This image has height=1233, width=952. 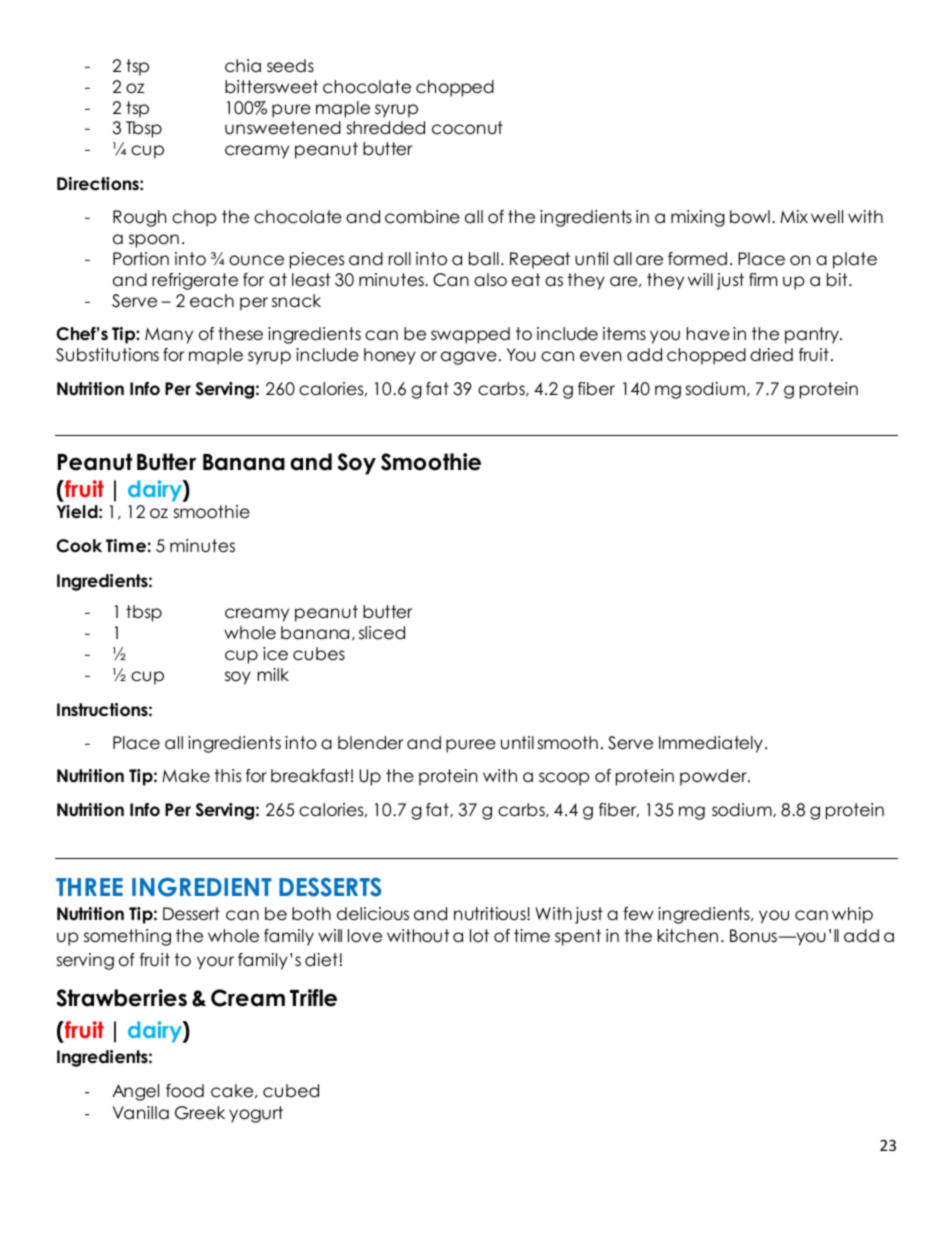 What do you see at coordinates (243, 66) in the image?
I see `chia` at bounding box center [243, 66].
